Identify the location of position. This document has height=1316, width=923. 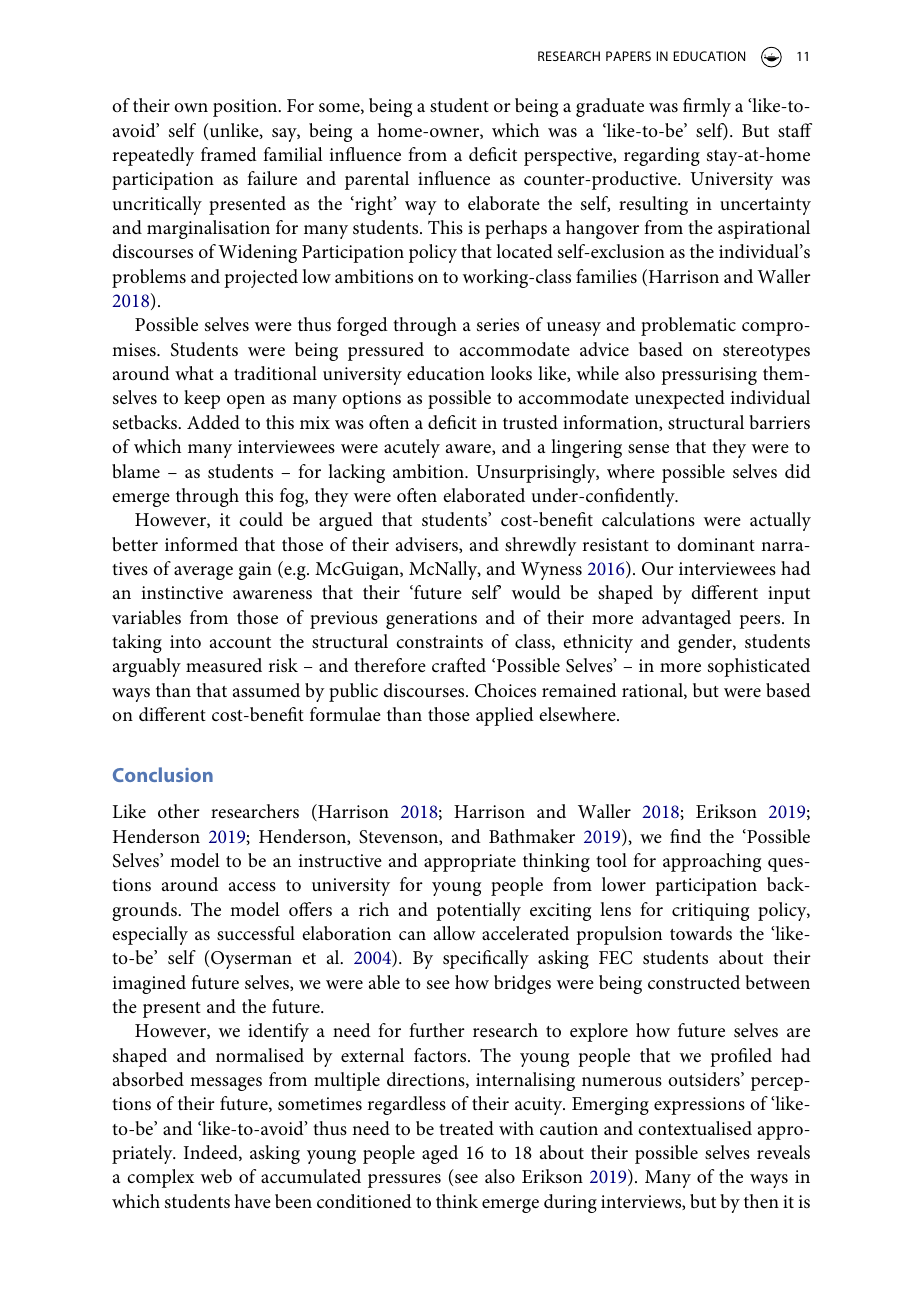
(246, 108).
